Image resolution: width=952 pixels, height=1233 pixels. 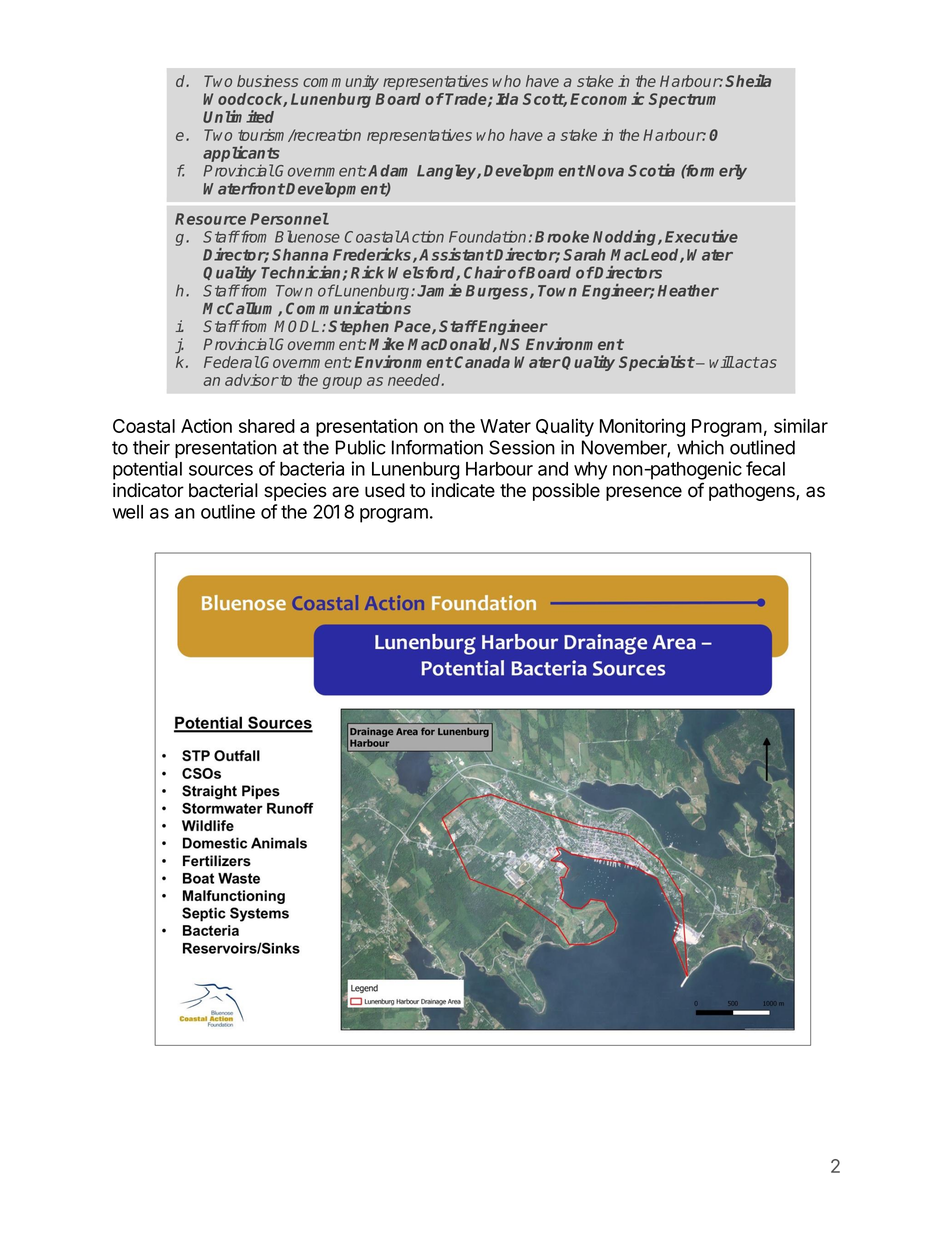 I want to click on Resource, so click(x=210, y=219).
